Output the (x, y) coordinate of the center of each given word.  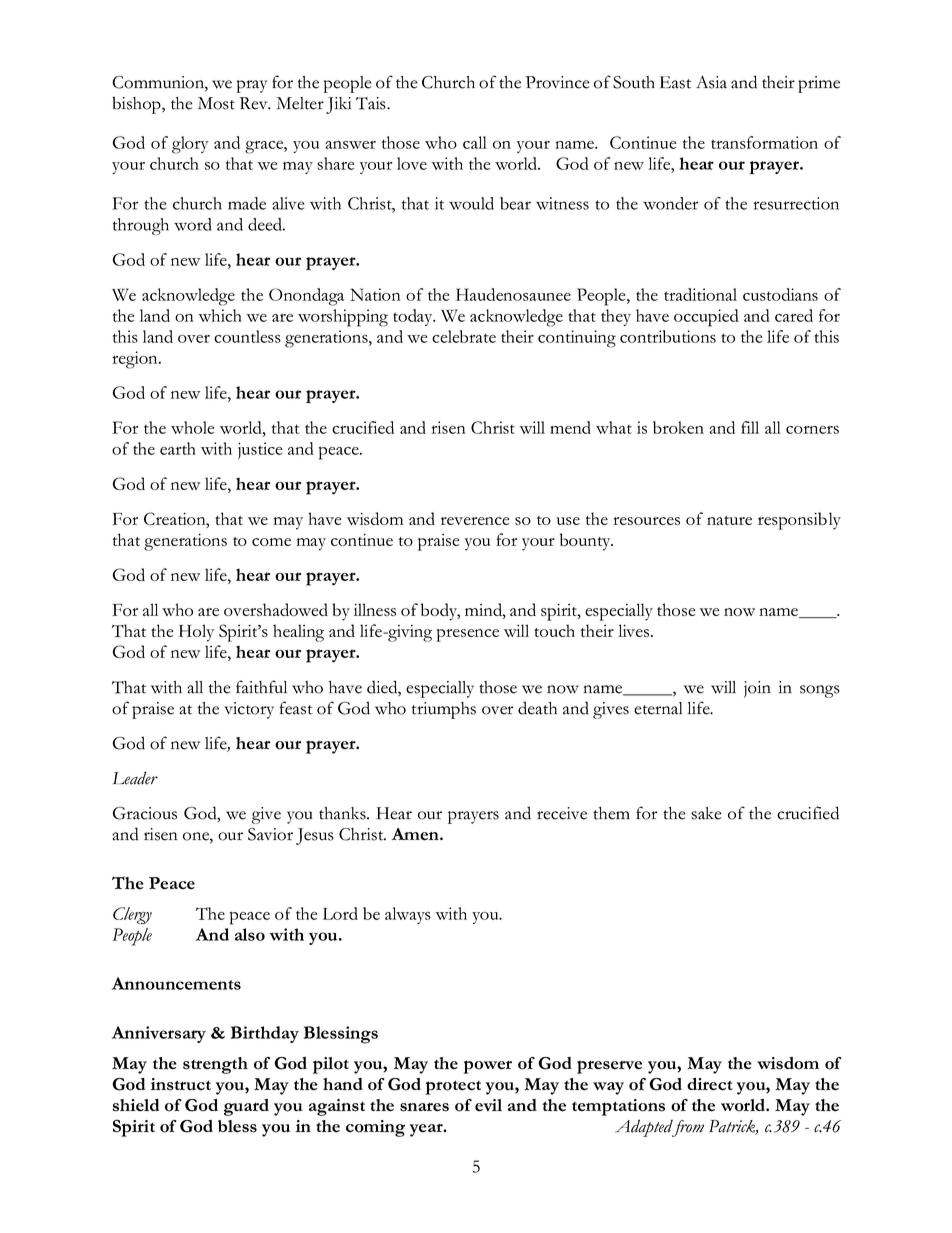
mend (570, 427)
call (475, 142)
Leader (135, 778)
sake (706, 813)
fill (750, 427)
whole (192, 427)
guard (246, 1107)
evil (488, 1105)
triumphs (444, 710)
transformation (764, 142)
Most (216, 103)
